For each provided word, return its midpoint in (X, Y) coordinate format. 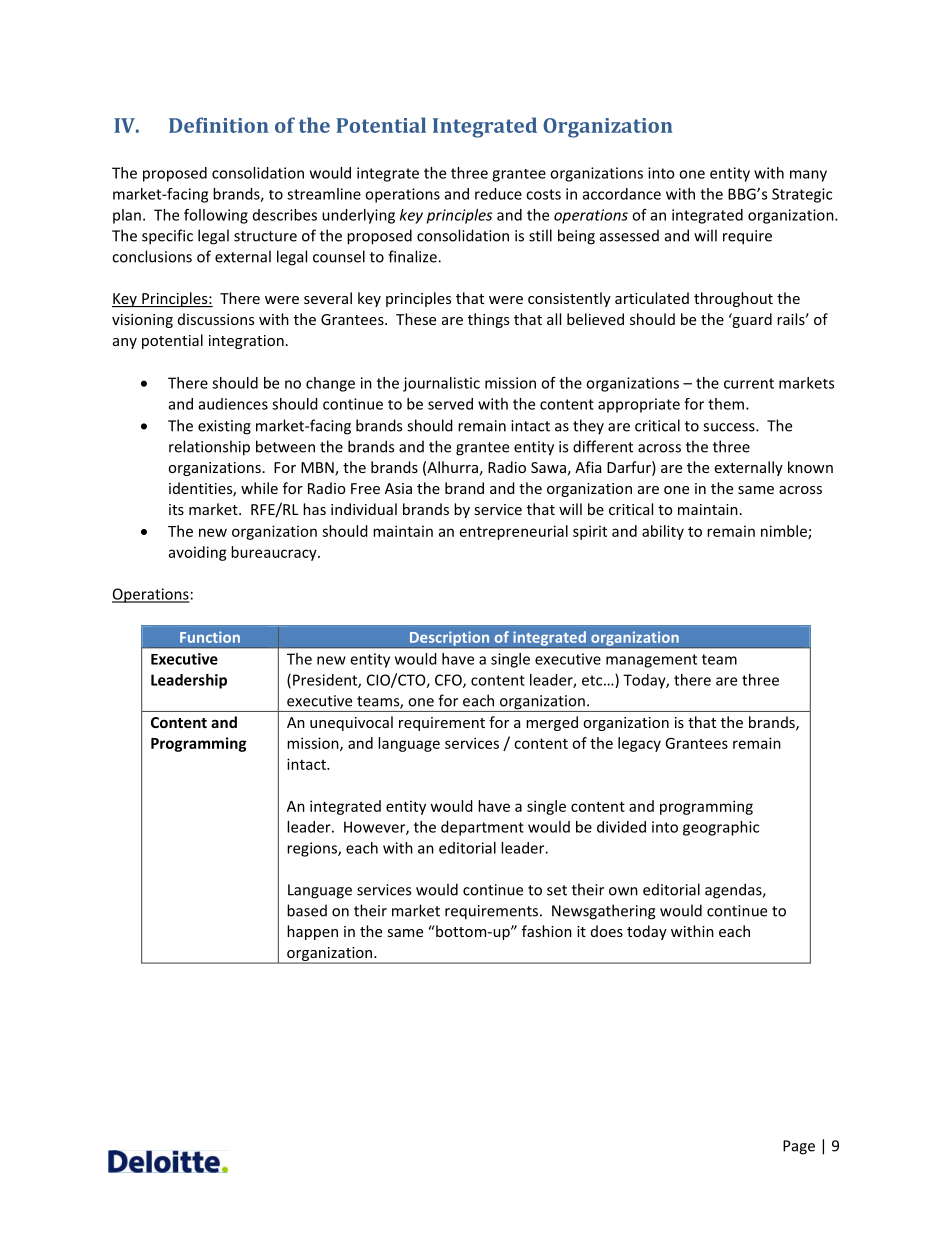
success (730, 427)
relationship (209, 448)
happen (312, 932)
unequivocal (351, 723)
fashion (547, 931)
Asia (398, 488)
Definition (219, 125)
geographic (721, 828)
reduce (498, 194)
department (482, 828)
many (808, 176)
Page (799, 1147)
